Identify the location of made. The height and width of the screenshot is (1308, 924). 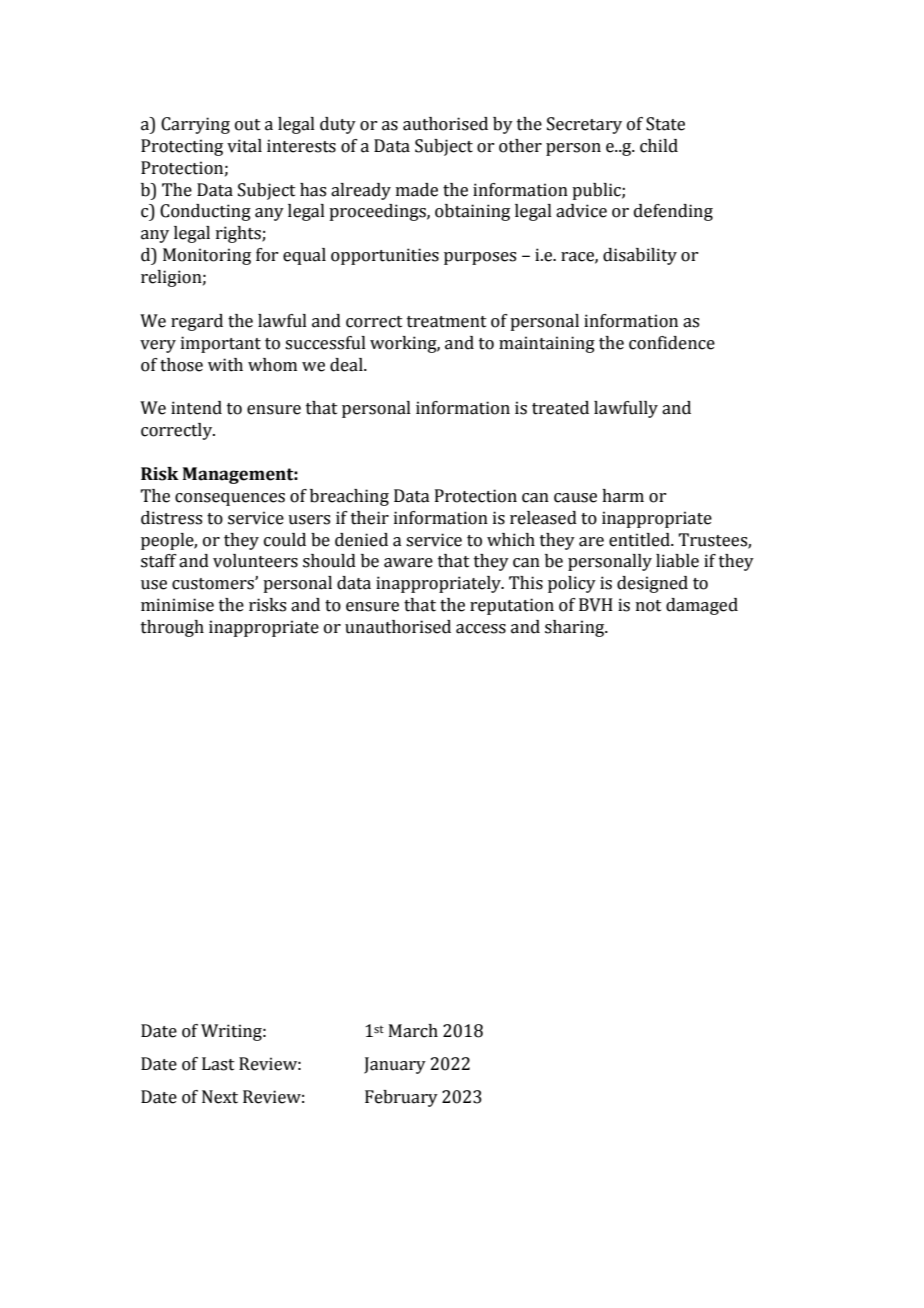
(417, 190).
